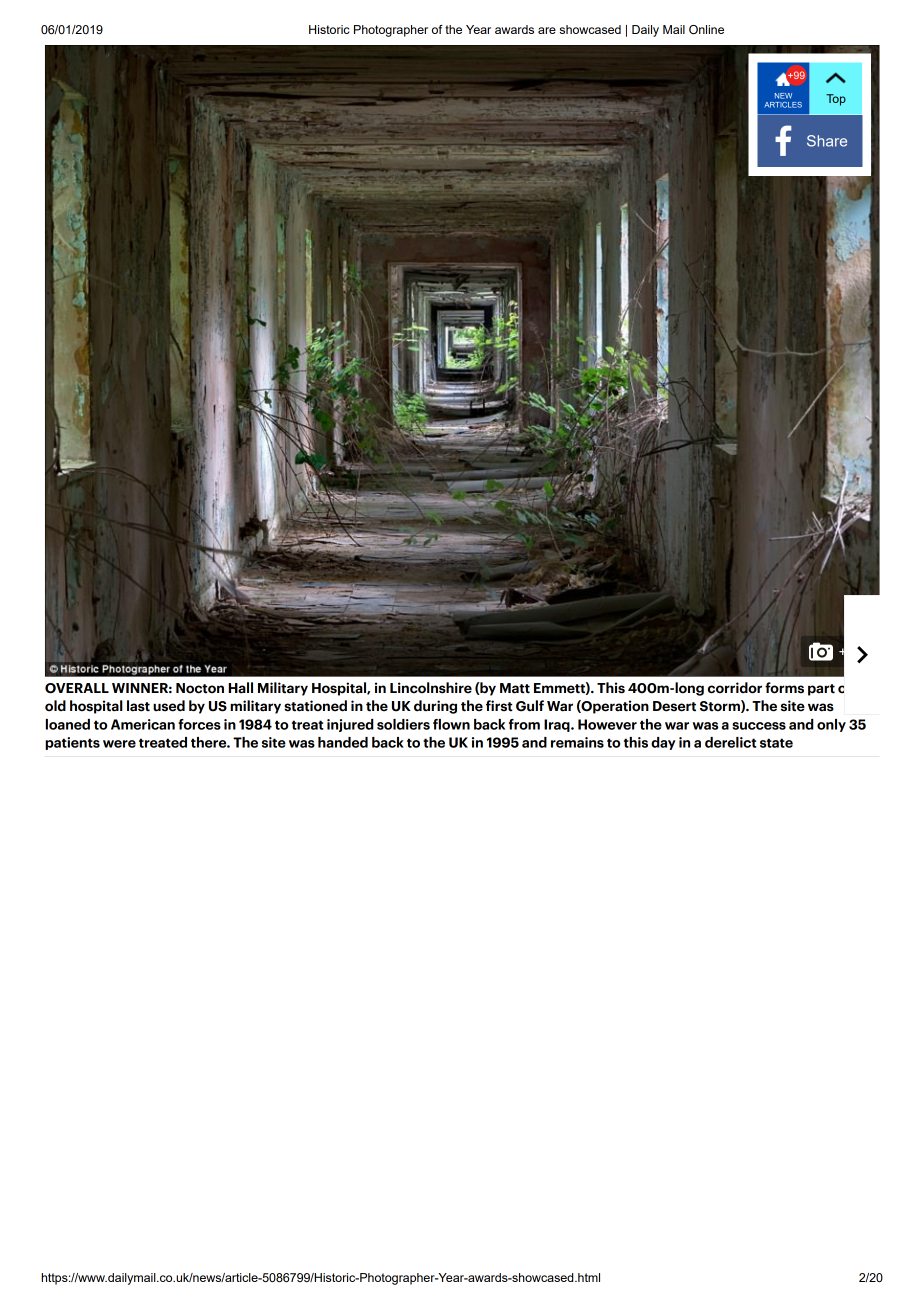 This screenshot has height=1308, width=924. Describe the element at coordinates (836, 100) in the screenshot. I see `Top` at that location.
